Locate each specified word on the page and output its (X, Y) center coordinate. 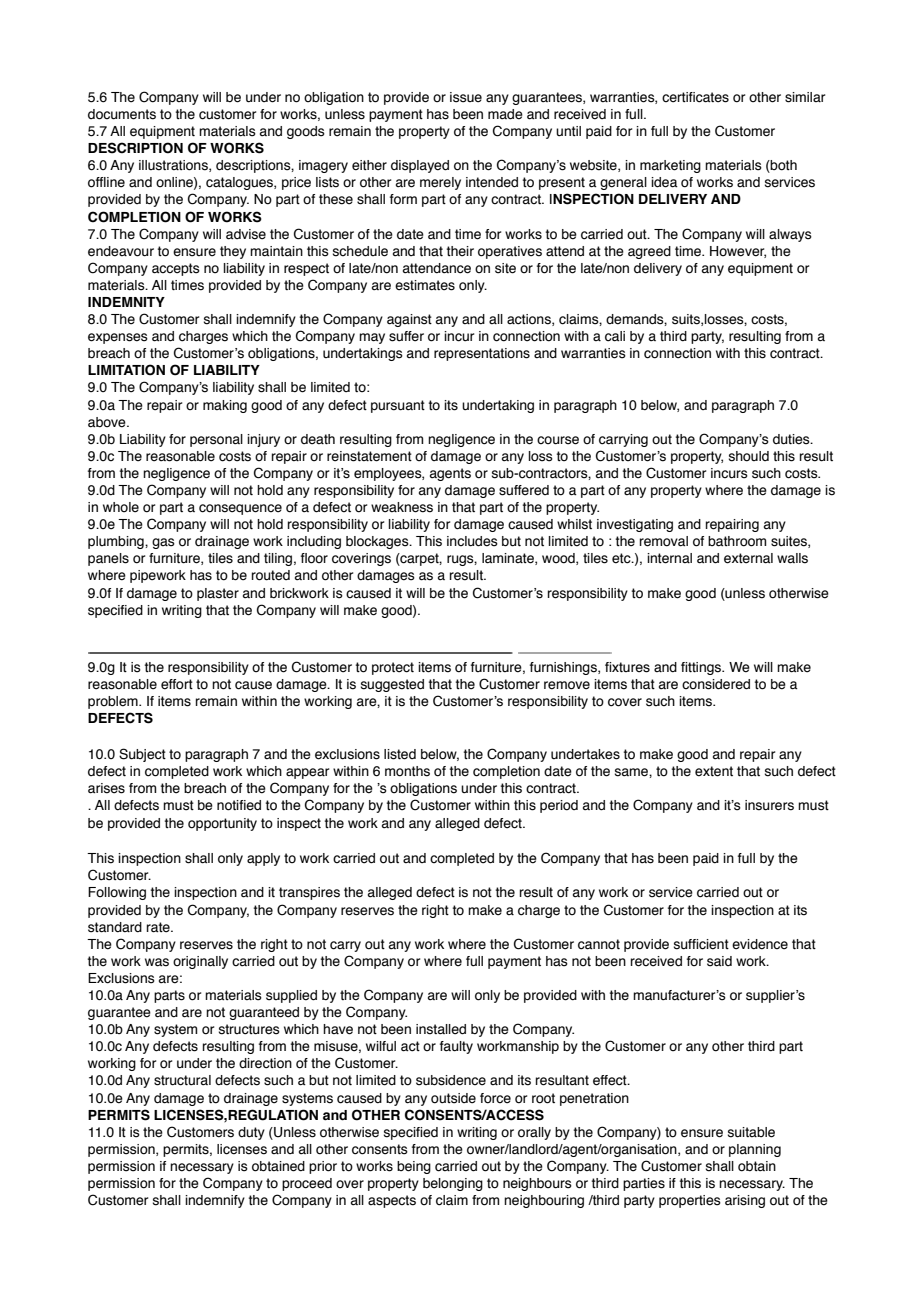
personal (216, 440)
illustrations (174, 166)
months (407, 771)
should (749, 456)
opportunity (222, 824)
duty (251, 1133)
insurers (769, 805)
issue (466, 97)
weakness (402, 507)
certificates (695, 97)
